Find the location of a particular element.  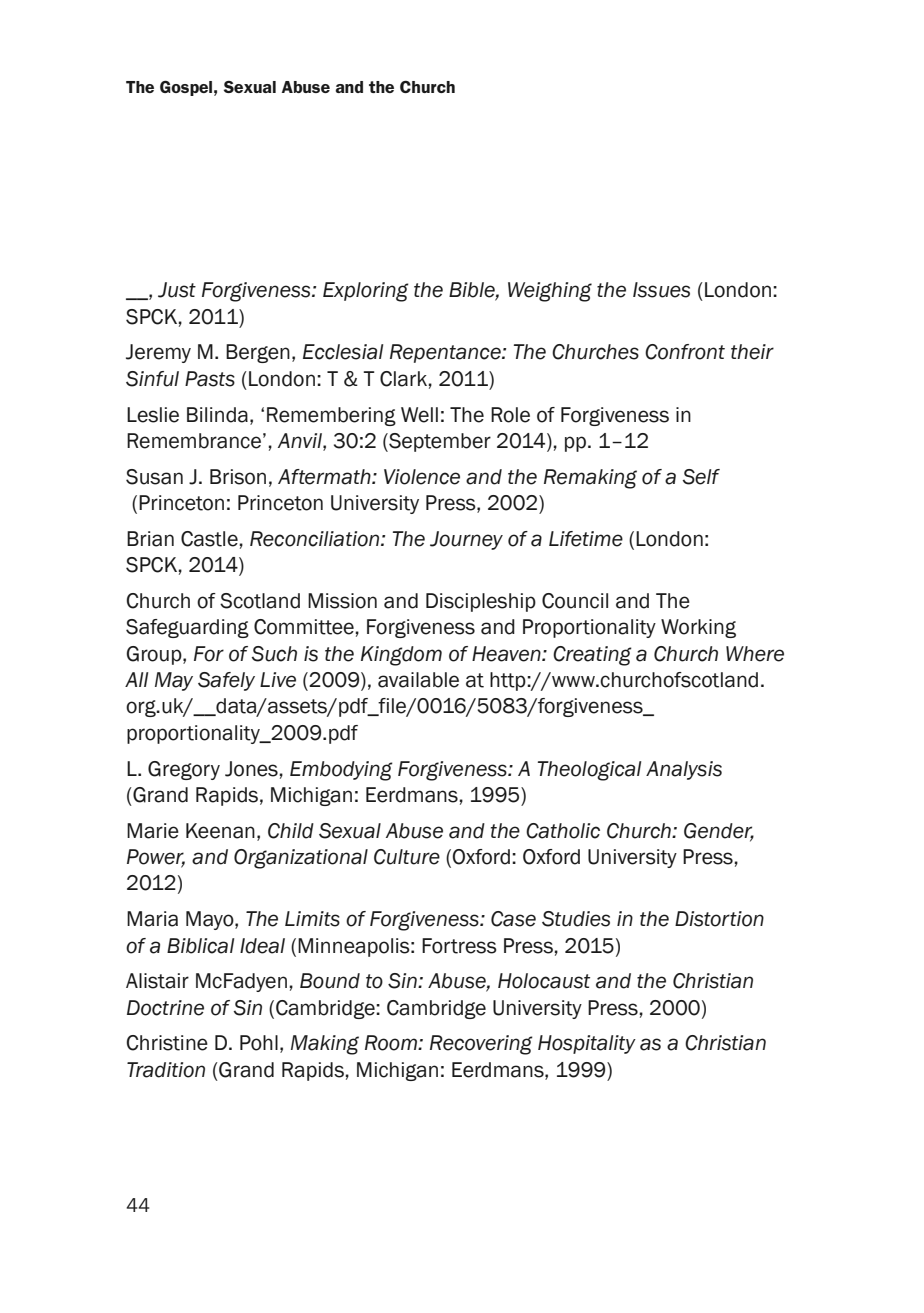

Issues is located at coordinates (661, 290).
